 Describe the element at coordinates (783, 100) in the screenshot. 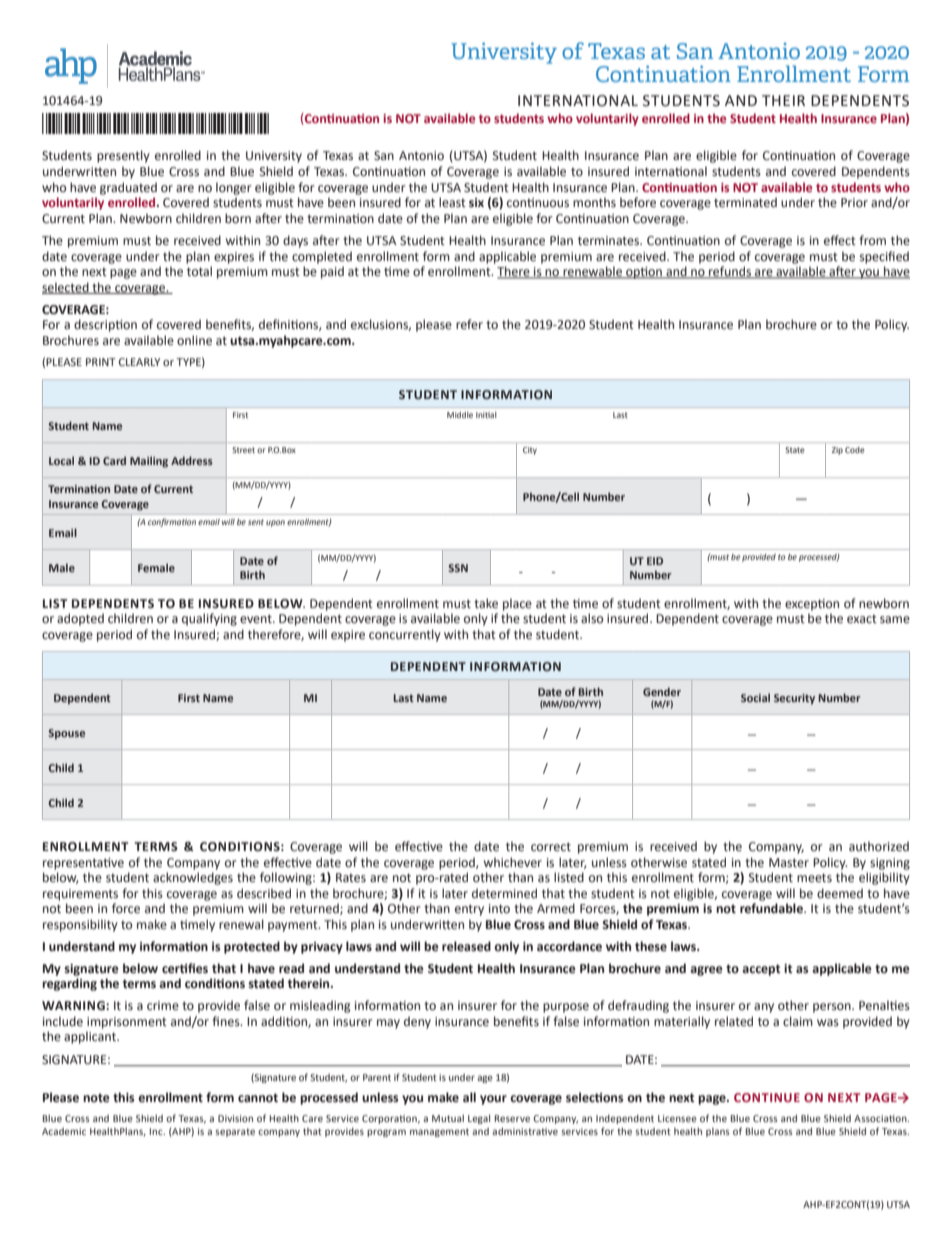

I see `THEIR` at that location.
